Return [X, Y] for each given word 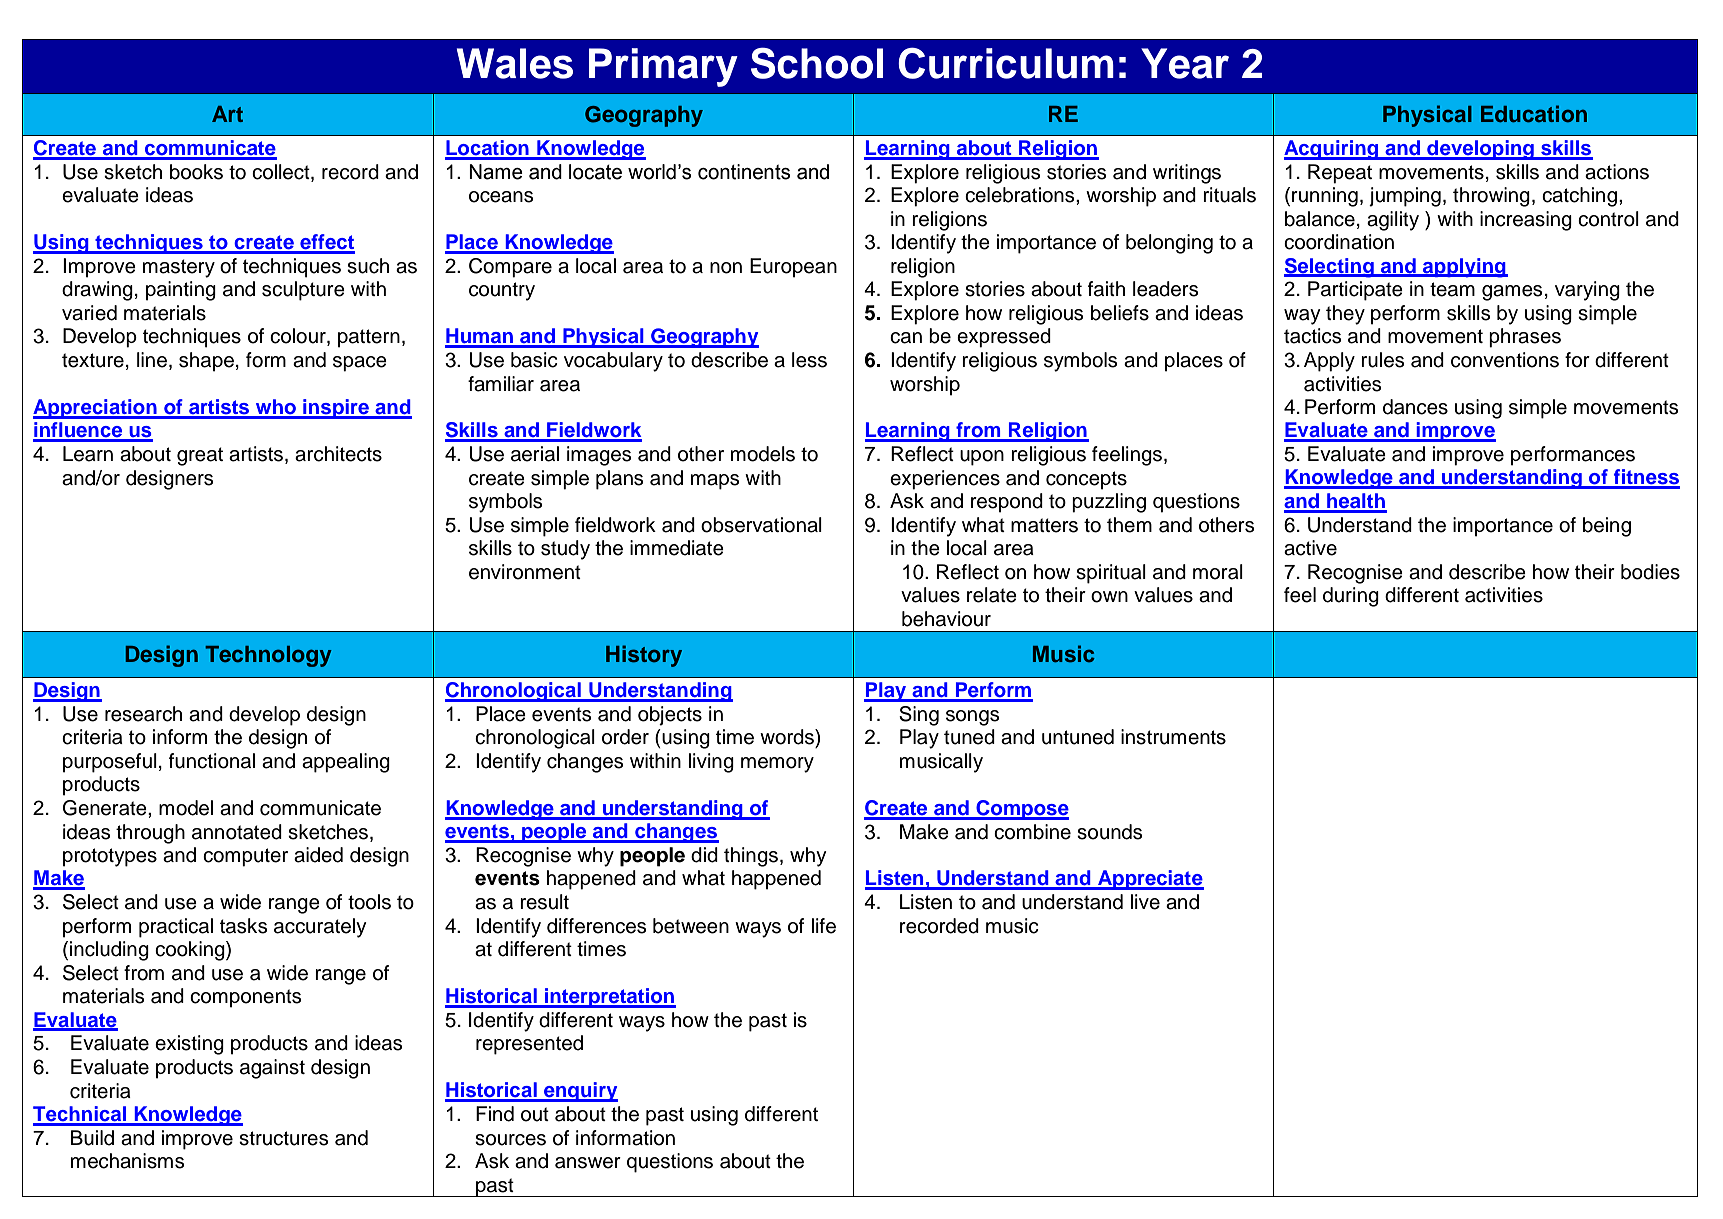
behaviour [946, 619]
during [1351, 597]
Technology [268, 656]
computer [245, 857]
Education [1534, 113]
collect [282, 172]
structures [283, 1138]
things [751, 857]
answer [588, 1163]
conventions [1505, 360]
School [817, 63]
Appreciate [1150, 880]
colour [299, 337]
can [906, 338]
